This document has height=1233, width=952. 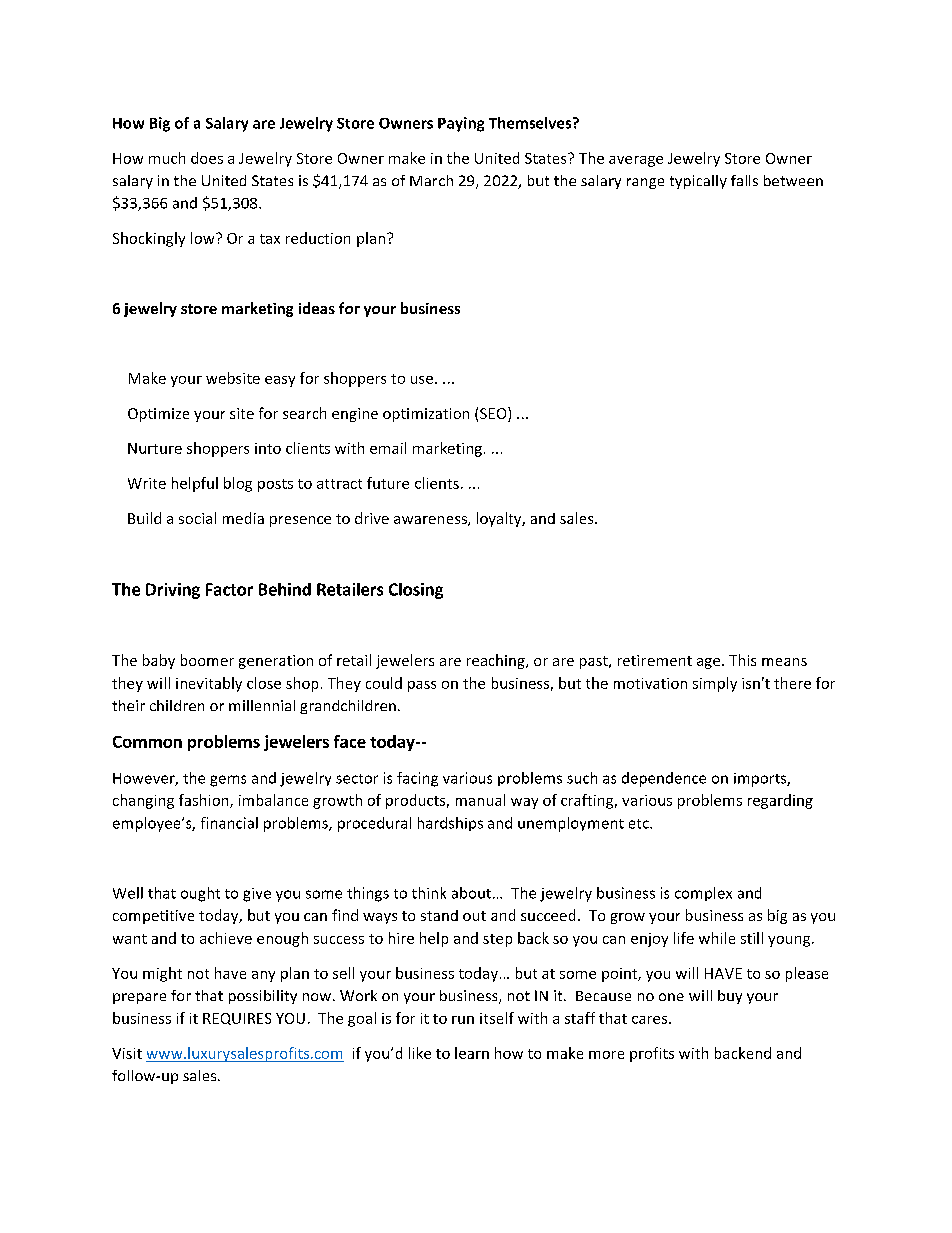 I want to click on Paying, so click(x=461, y=124).
